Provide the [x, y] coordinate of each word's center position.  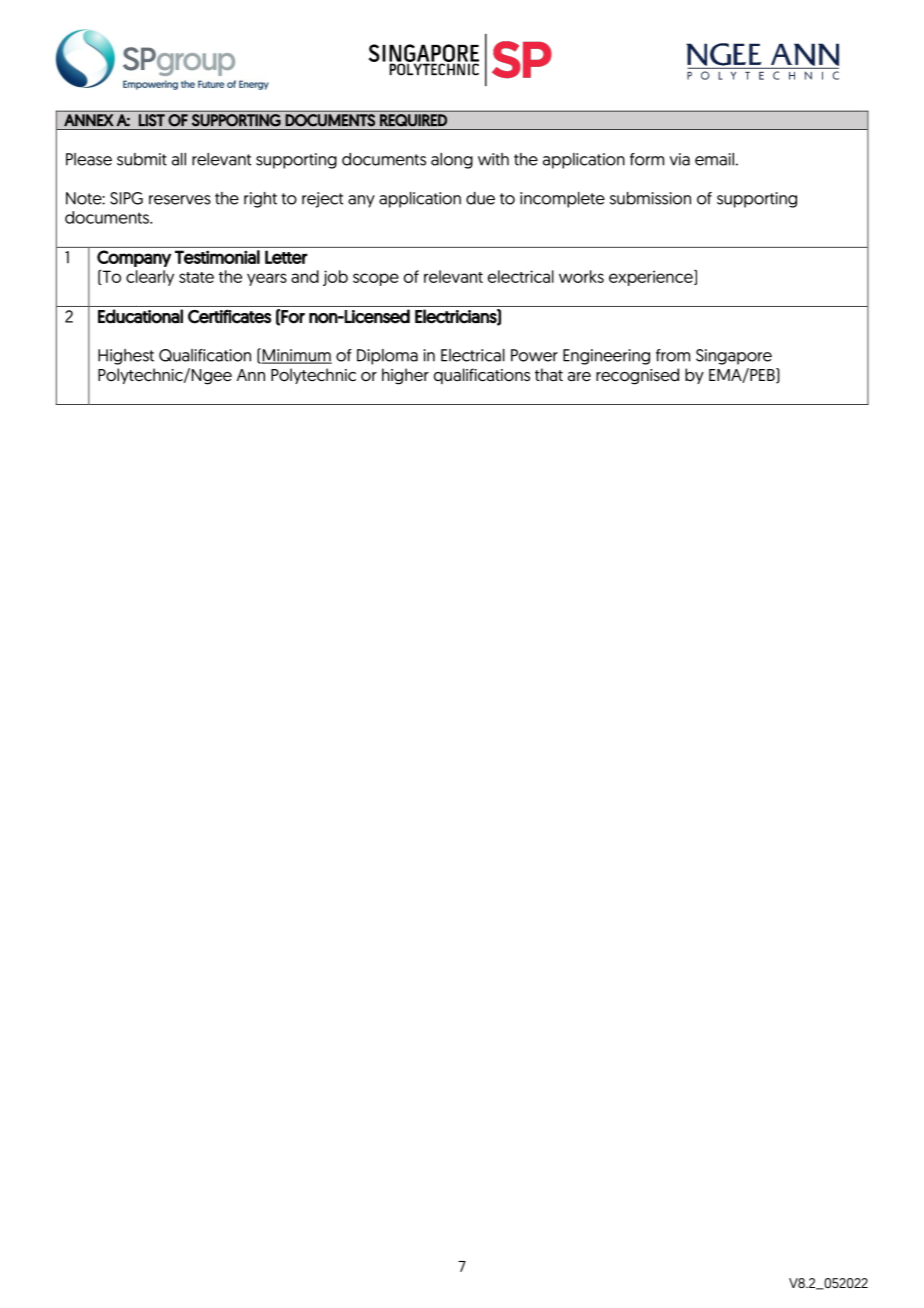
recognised [637, 376]
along [452, 161]
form [647, 159]
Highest [126, 357]
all [179, 159]
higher [405, 376]
